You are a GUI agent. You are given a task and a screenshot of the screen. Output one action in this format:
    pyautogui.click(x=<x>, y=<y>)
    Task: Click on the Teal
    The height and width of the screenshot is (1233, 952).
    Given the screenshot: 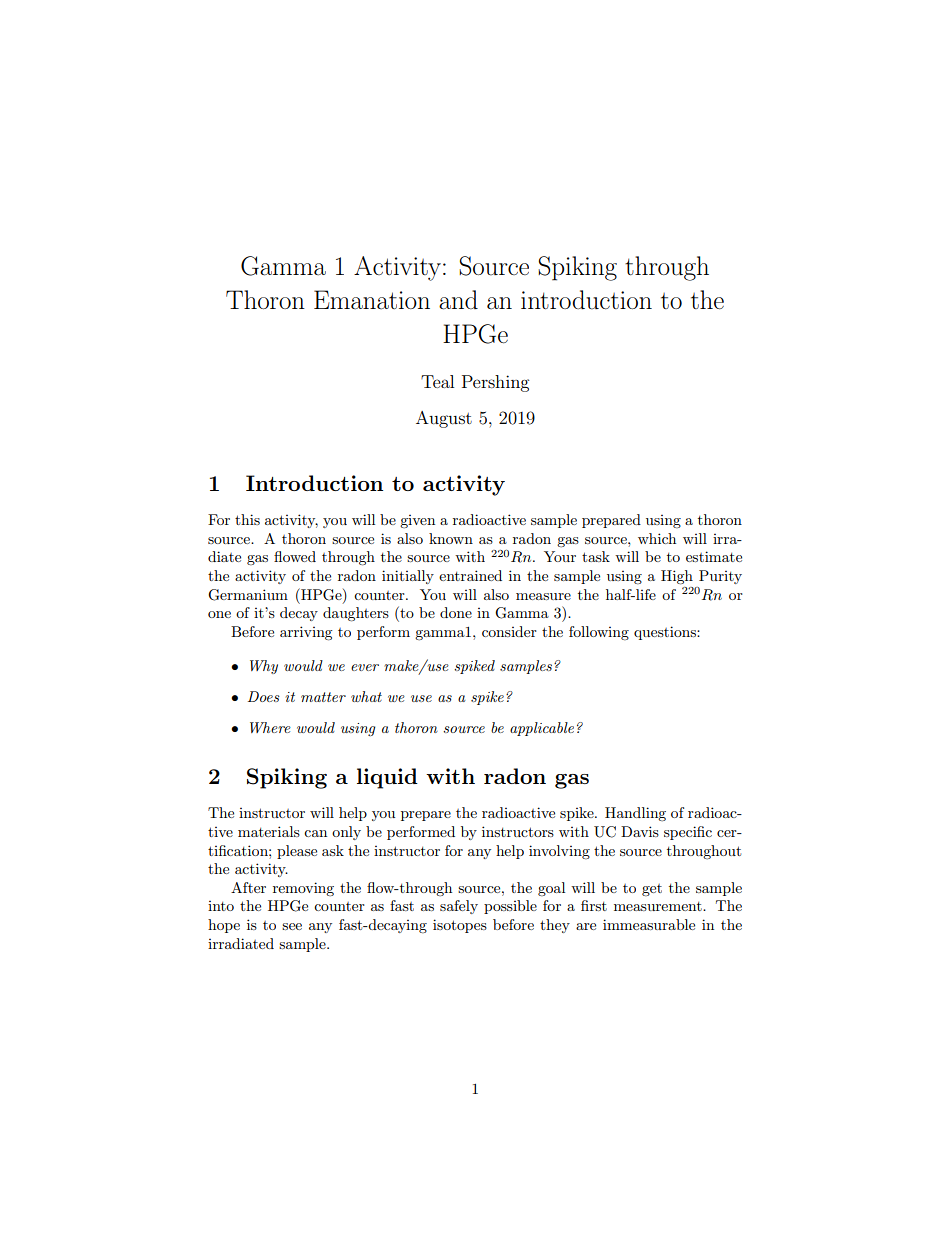 What is the action you would take?
    pyautogui.click(x=437, y=381)
